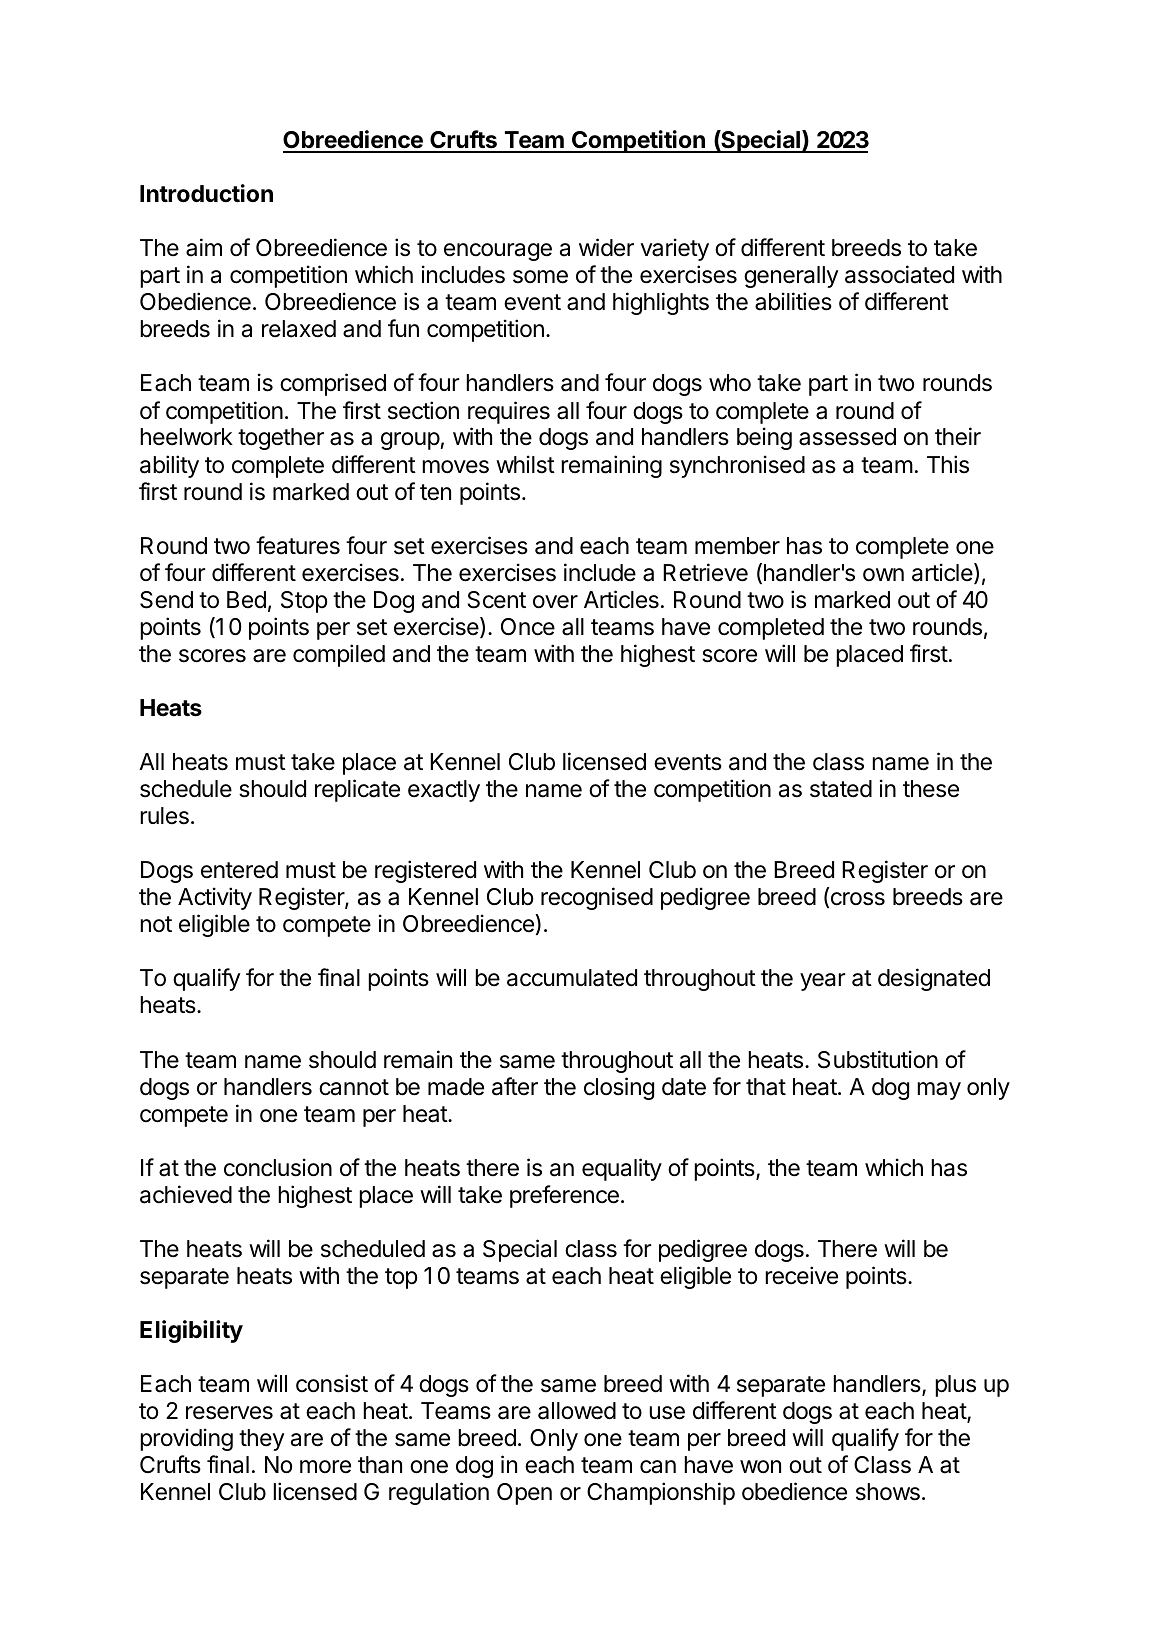 The image size is (1150, 1626). I want to click on own, so click(883, 574).
